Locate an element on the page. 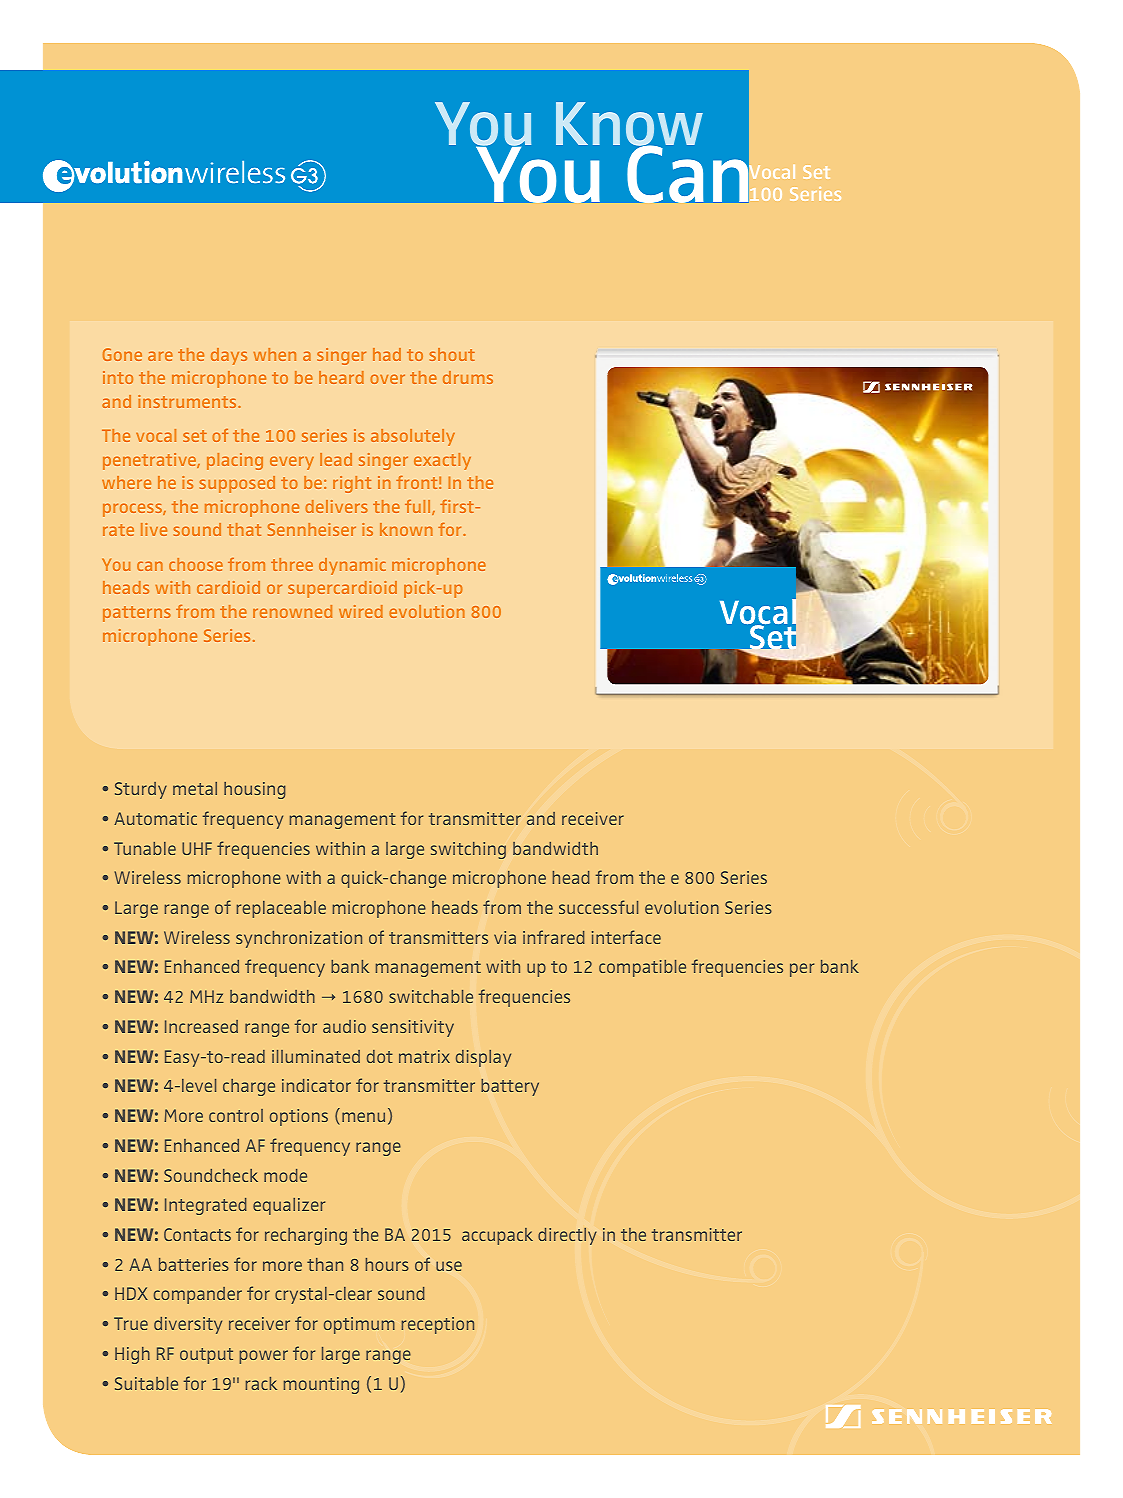 The height and width of the document is (1498, 1123). output is located at coordinates (206, 1356).
